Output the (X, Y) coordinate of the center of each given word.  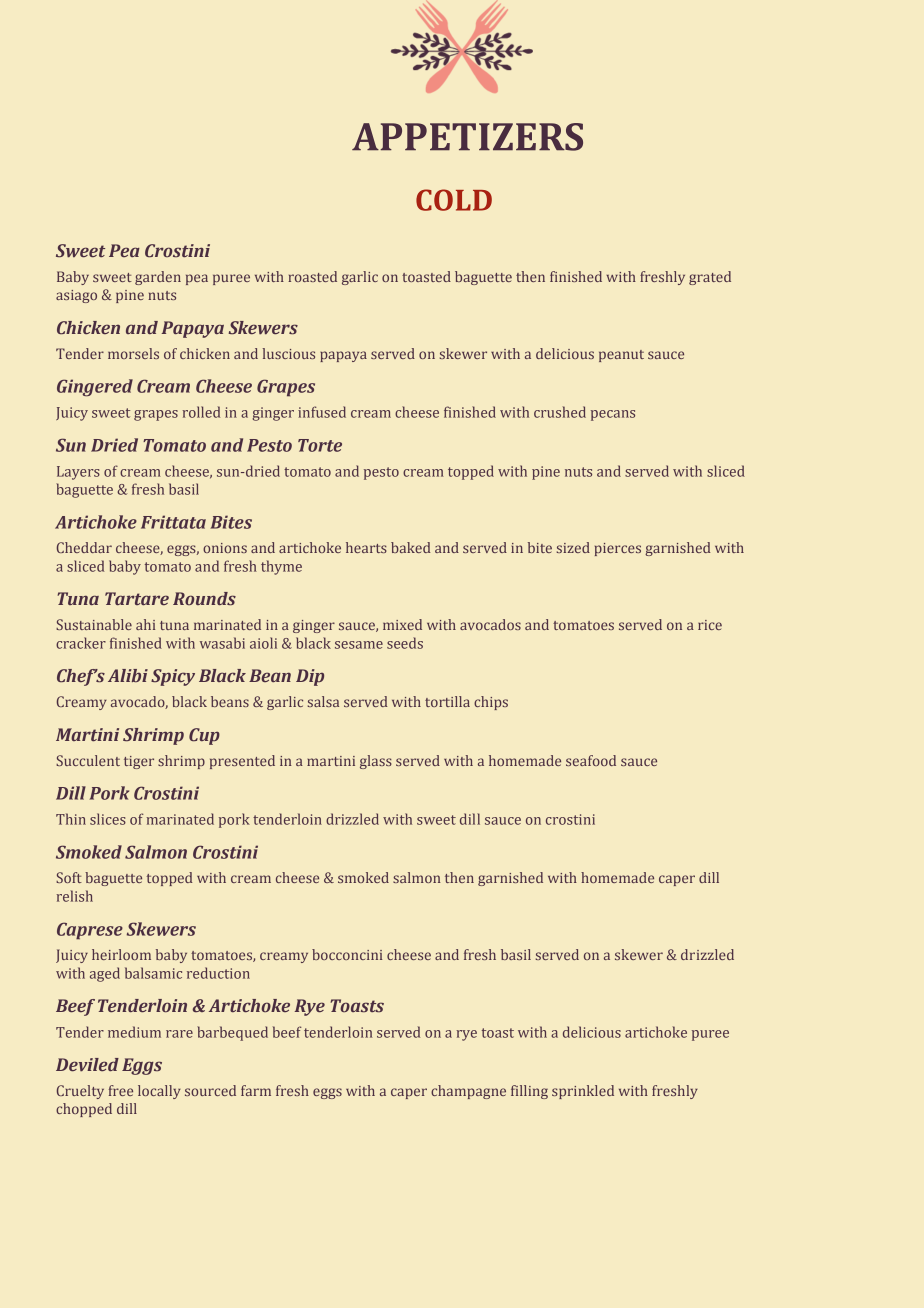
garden (158, 278)
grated (710, 278)
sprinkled (583, 1092)
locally (159, 1092)
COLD (454, 200)
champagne (468, 1092)
